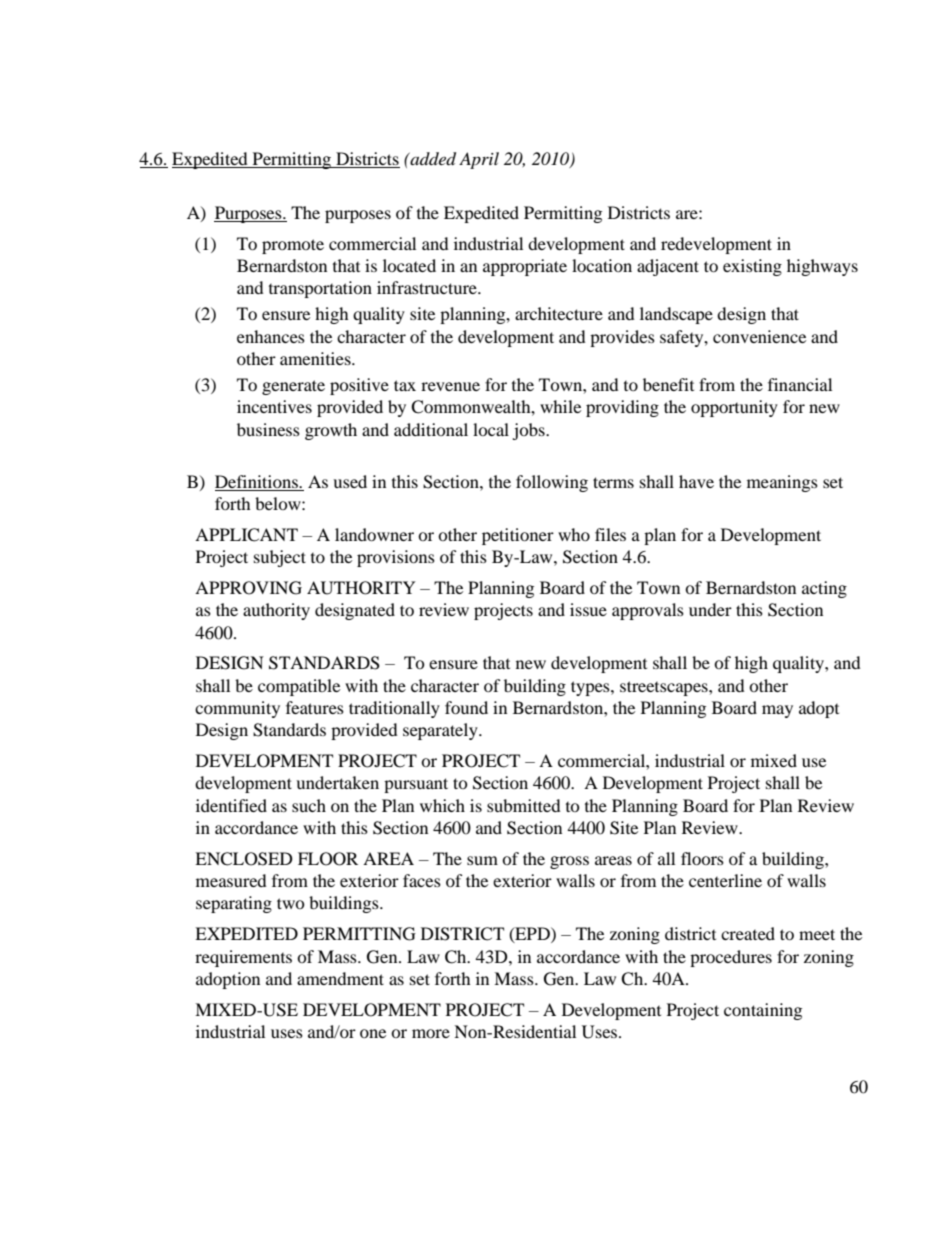 Image resolution: width=952 pixels, height=1233 pixels. What do you see at coordinates (782, 483) in the screenshot?
I see `meanings` at bounding box center [782, 483].
